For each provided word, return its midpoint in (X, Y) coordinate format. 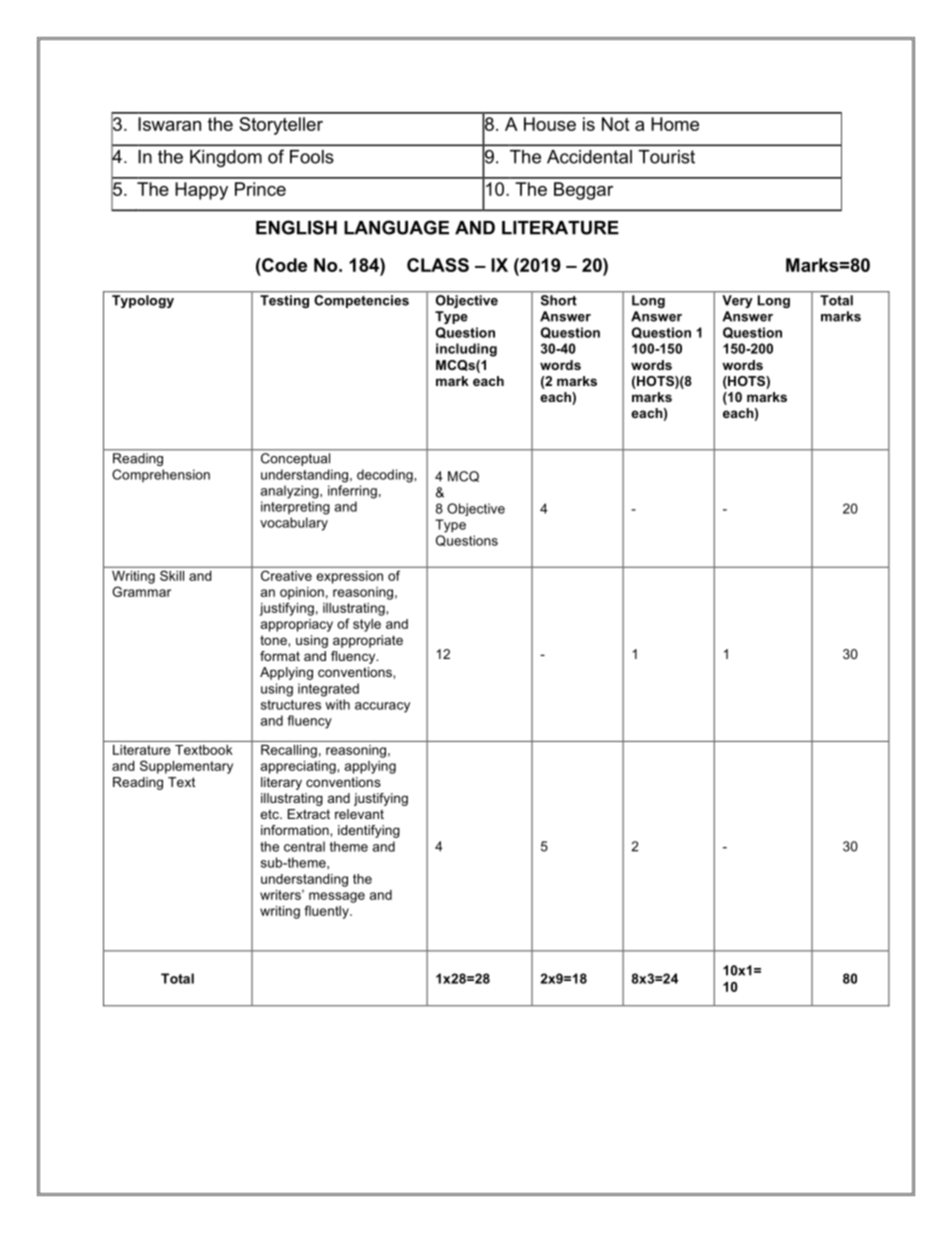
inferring (352, 492)
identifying (369, 831)
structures (291, 705)
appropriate (368, 641)
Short (559, 300)
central (304, 846)
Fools (312, 157)
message (337, 897)
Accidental (589, 157)
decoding (386, 476)
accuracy (382, 707)
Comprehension (161, 475)
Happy (201, 191)
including (466, 350)
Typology (143, 301)
